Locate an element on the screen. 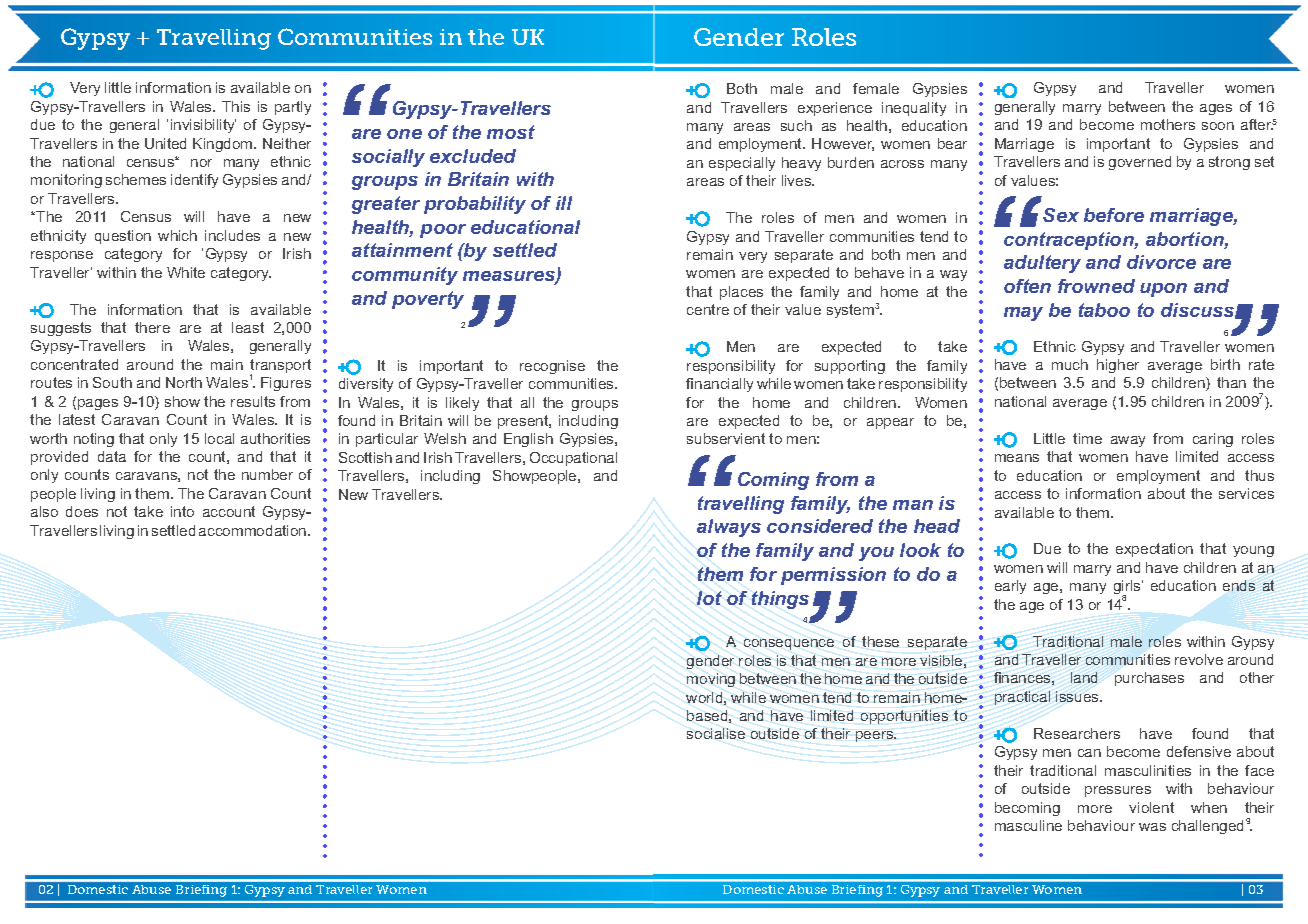  White is located at coordinates (186, 272).
